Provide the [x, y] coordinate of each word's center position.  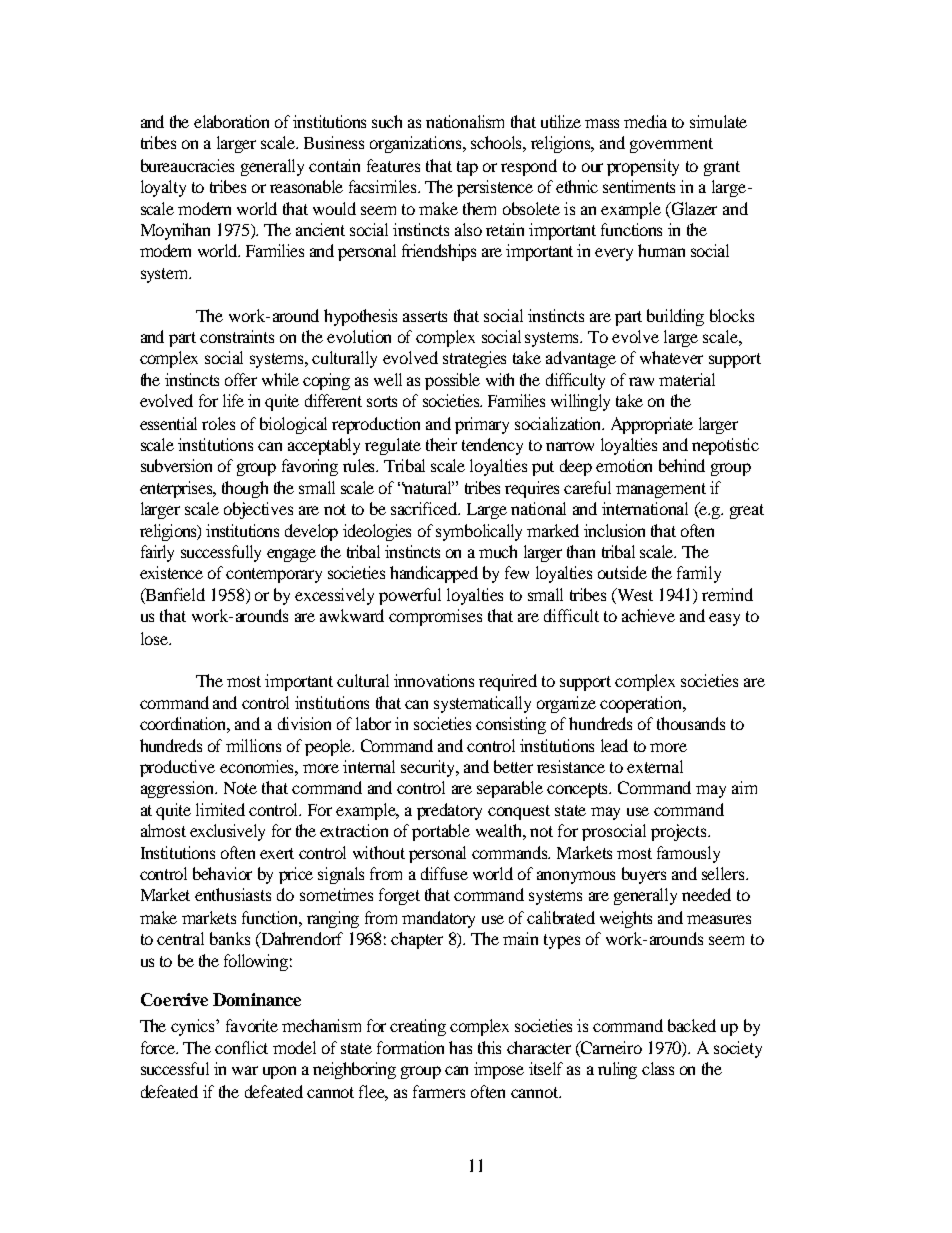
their [441, 444]
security [429, 768]
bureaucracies [187, 165]
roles [218, 423]
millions [253, 745]
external [655, 766]
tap [467, 168]
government [671, 145]
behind [682, 465]
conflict [241, 1047]
